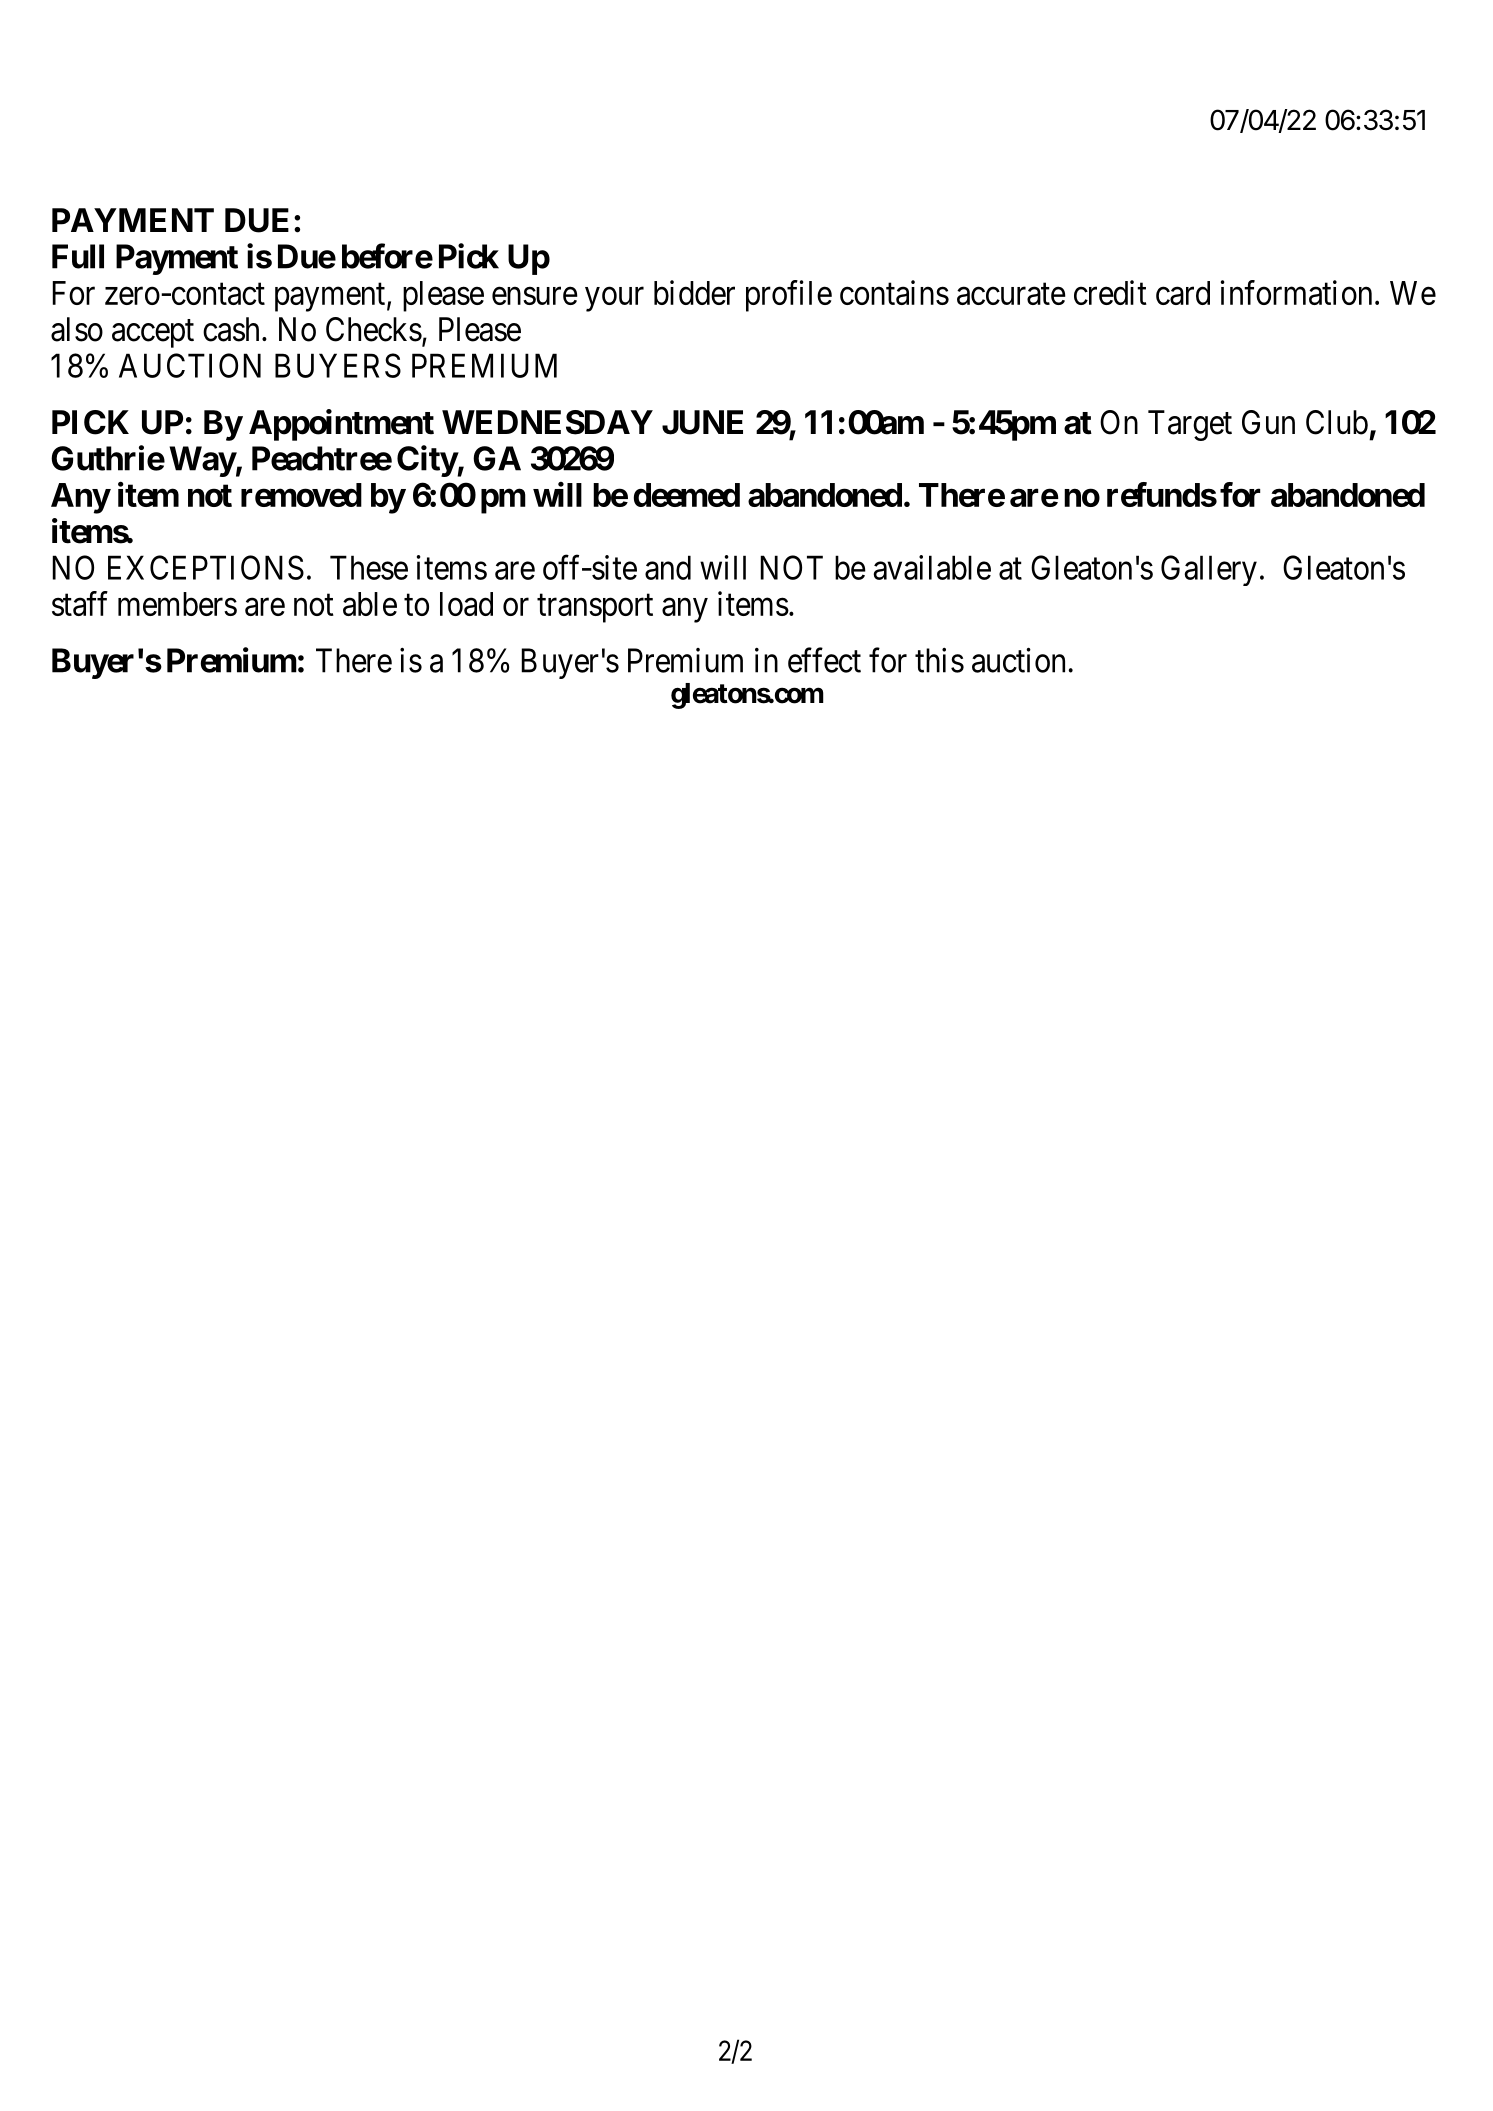  What do you see at coordinates (427, 461) in the page?
I see `City` at bounding box center [427, 461].
